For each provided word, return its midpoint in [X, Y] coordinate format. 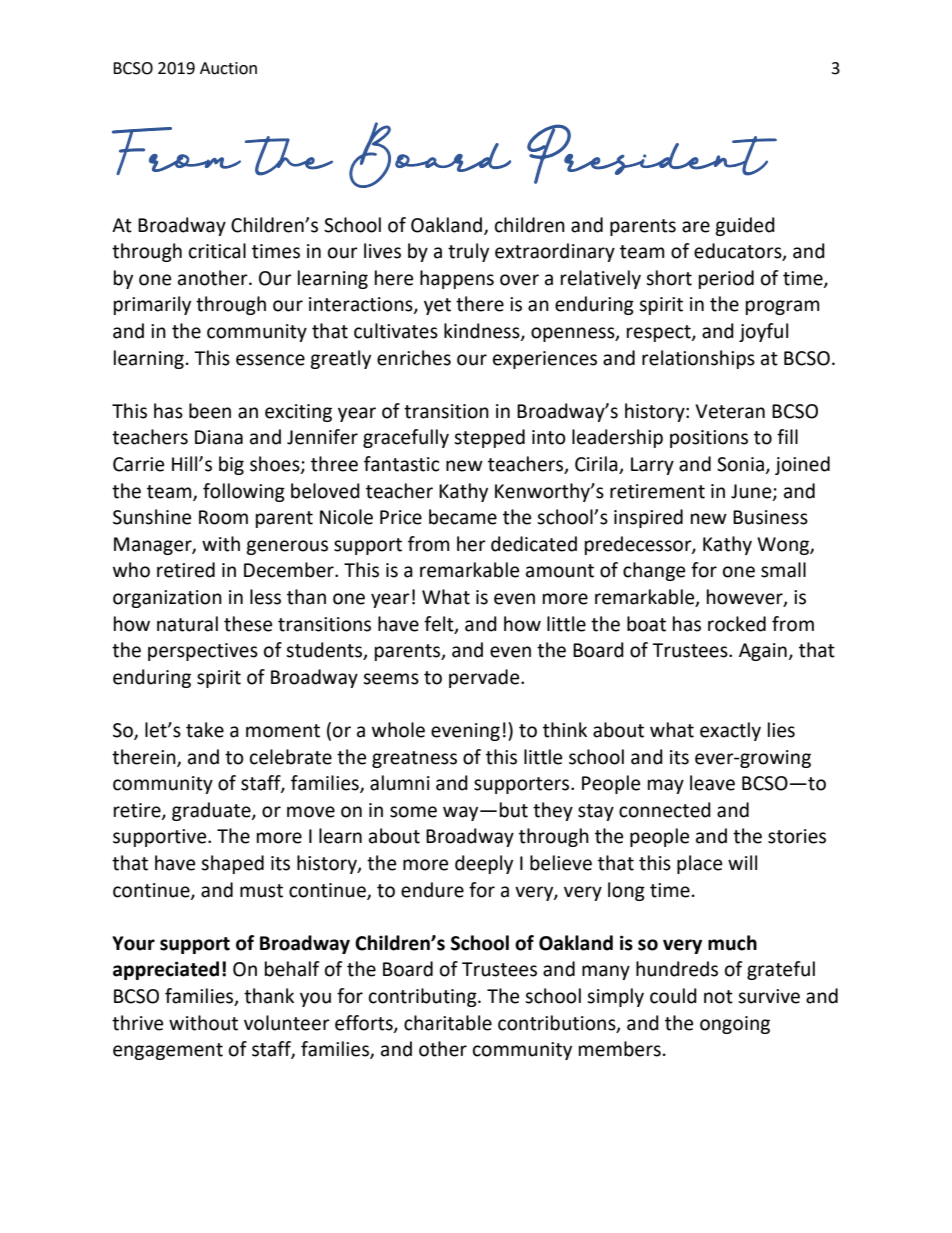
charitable [448, 1023]
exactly [730, 731]
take [205, 730]
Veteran [730, 411]
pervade [485, 678]
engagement [168, 1051]
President [652, 154]
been [210, 411]
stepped [489, 438]
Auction [228, 68]
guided [745, 226]
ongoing [735, 1025]
